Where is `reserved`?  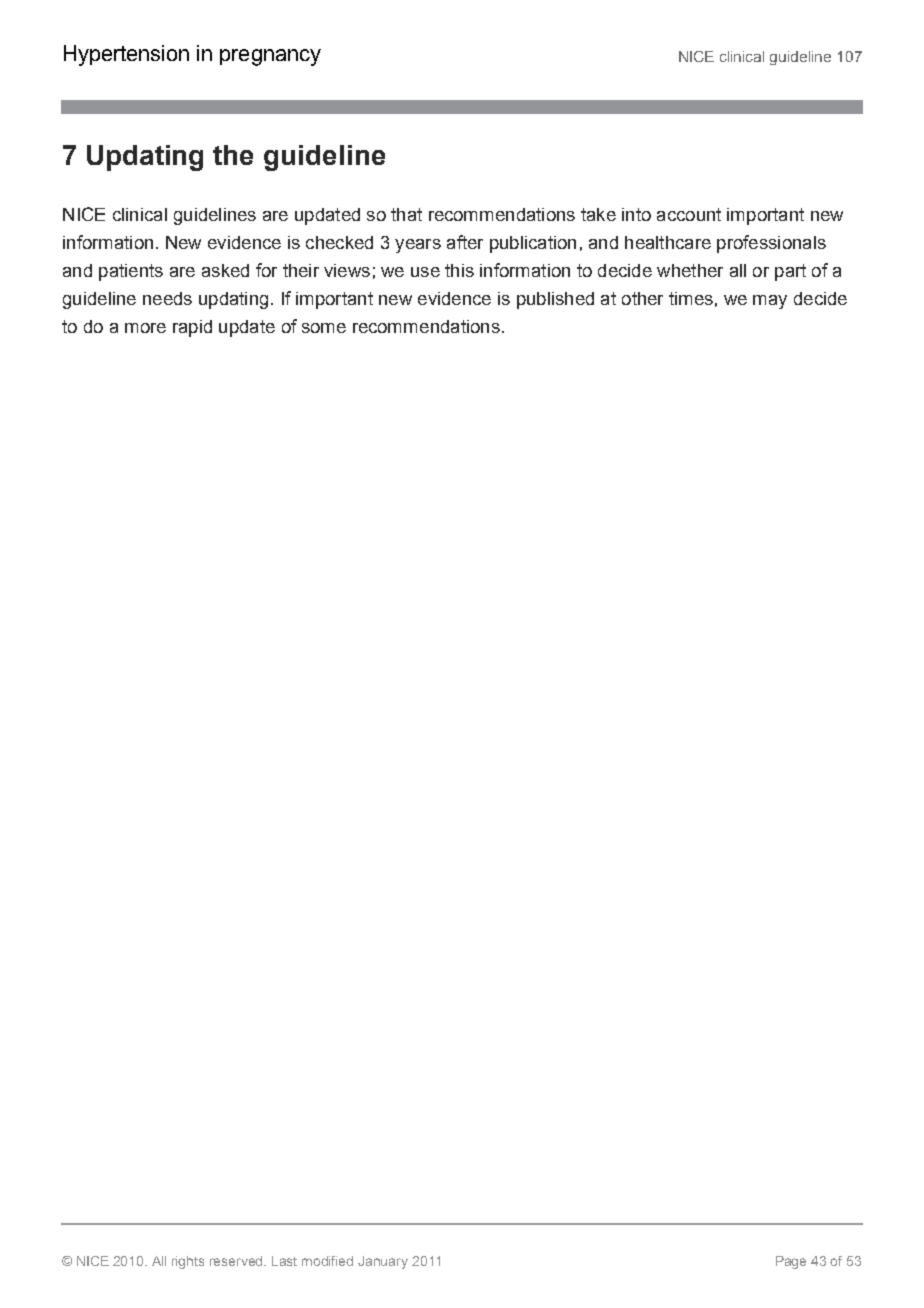
reserved is located at coordinates (238, 1261).
